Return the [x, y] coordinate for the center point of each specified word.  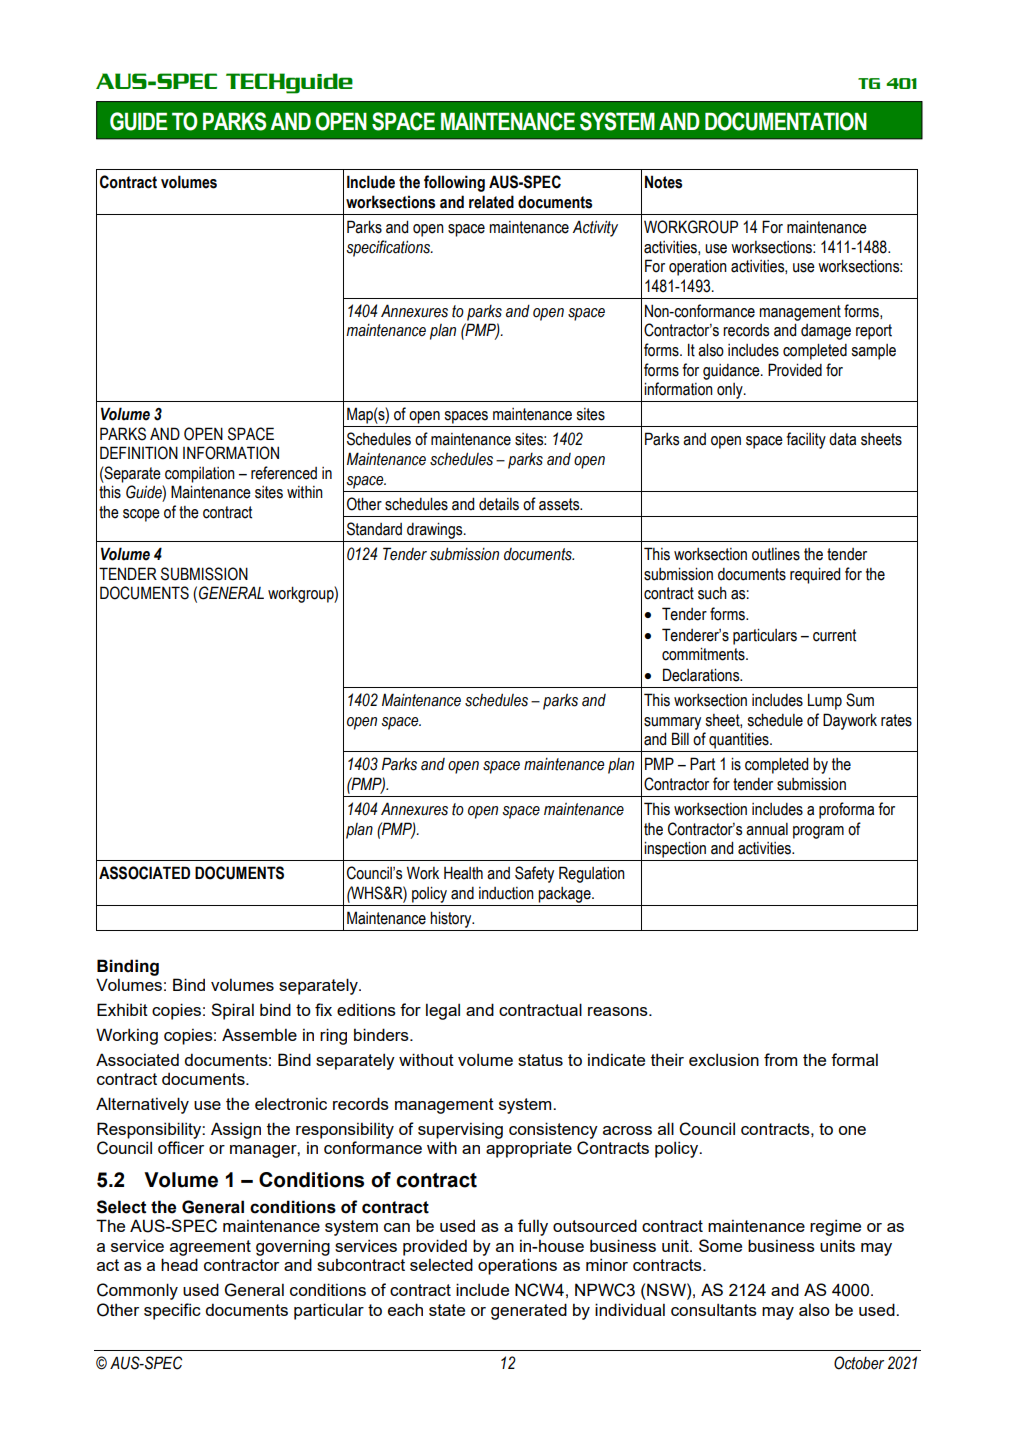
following [454, 183]
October [859, 1363]
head [179, 1264]
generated [529, 1311]
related [491, 202]
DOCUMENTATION [786, 121]
